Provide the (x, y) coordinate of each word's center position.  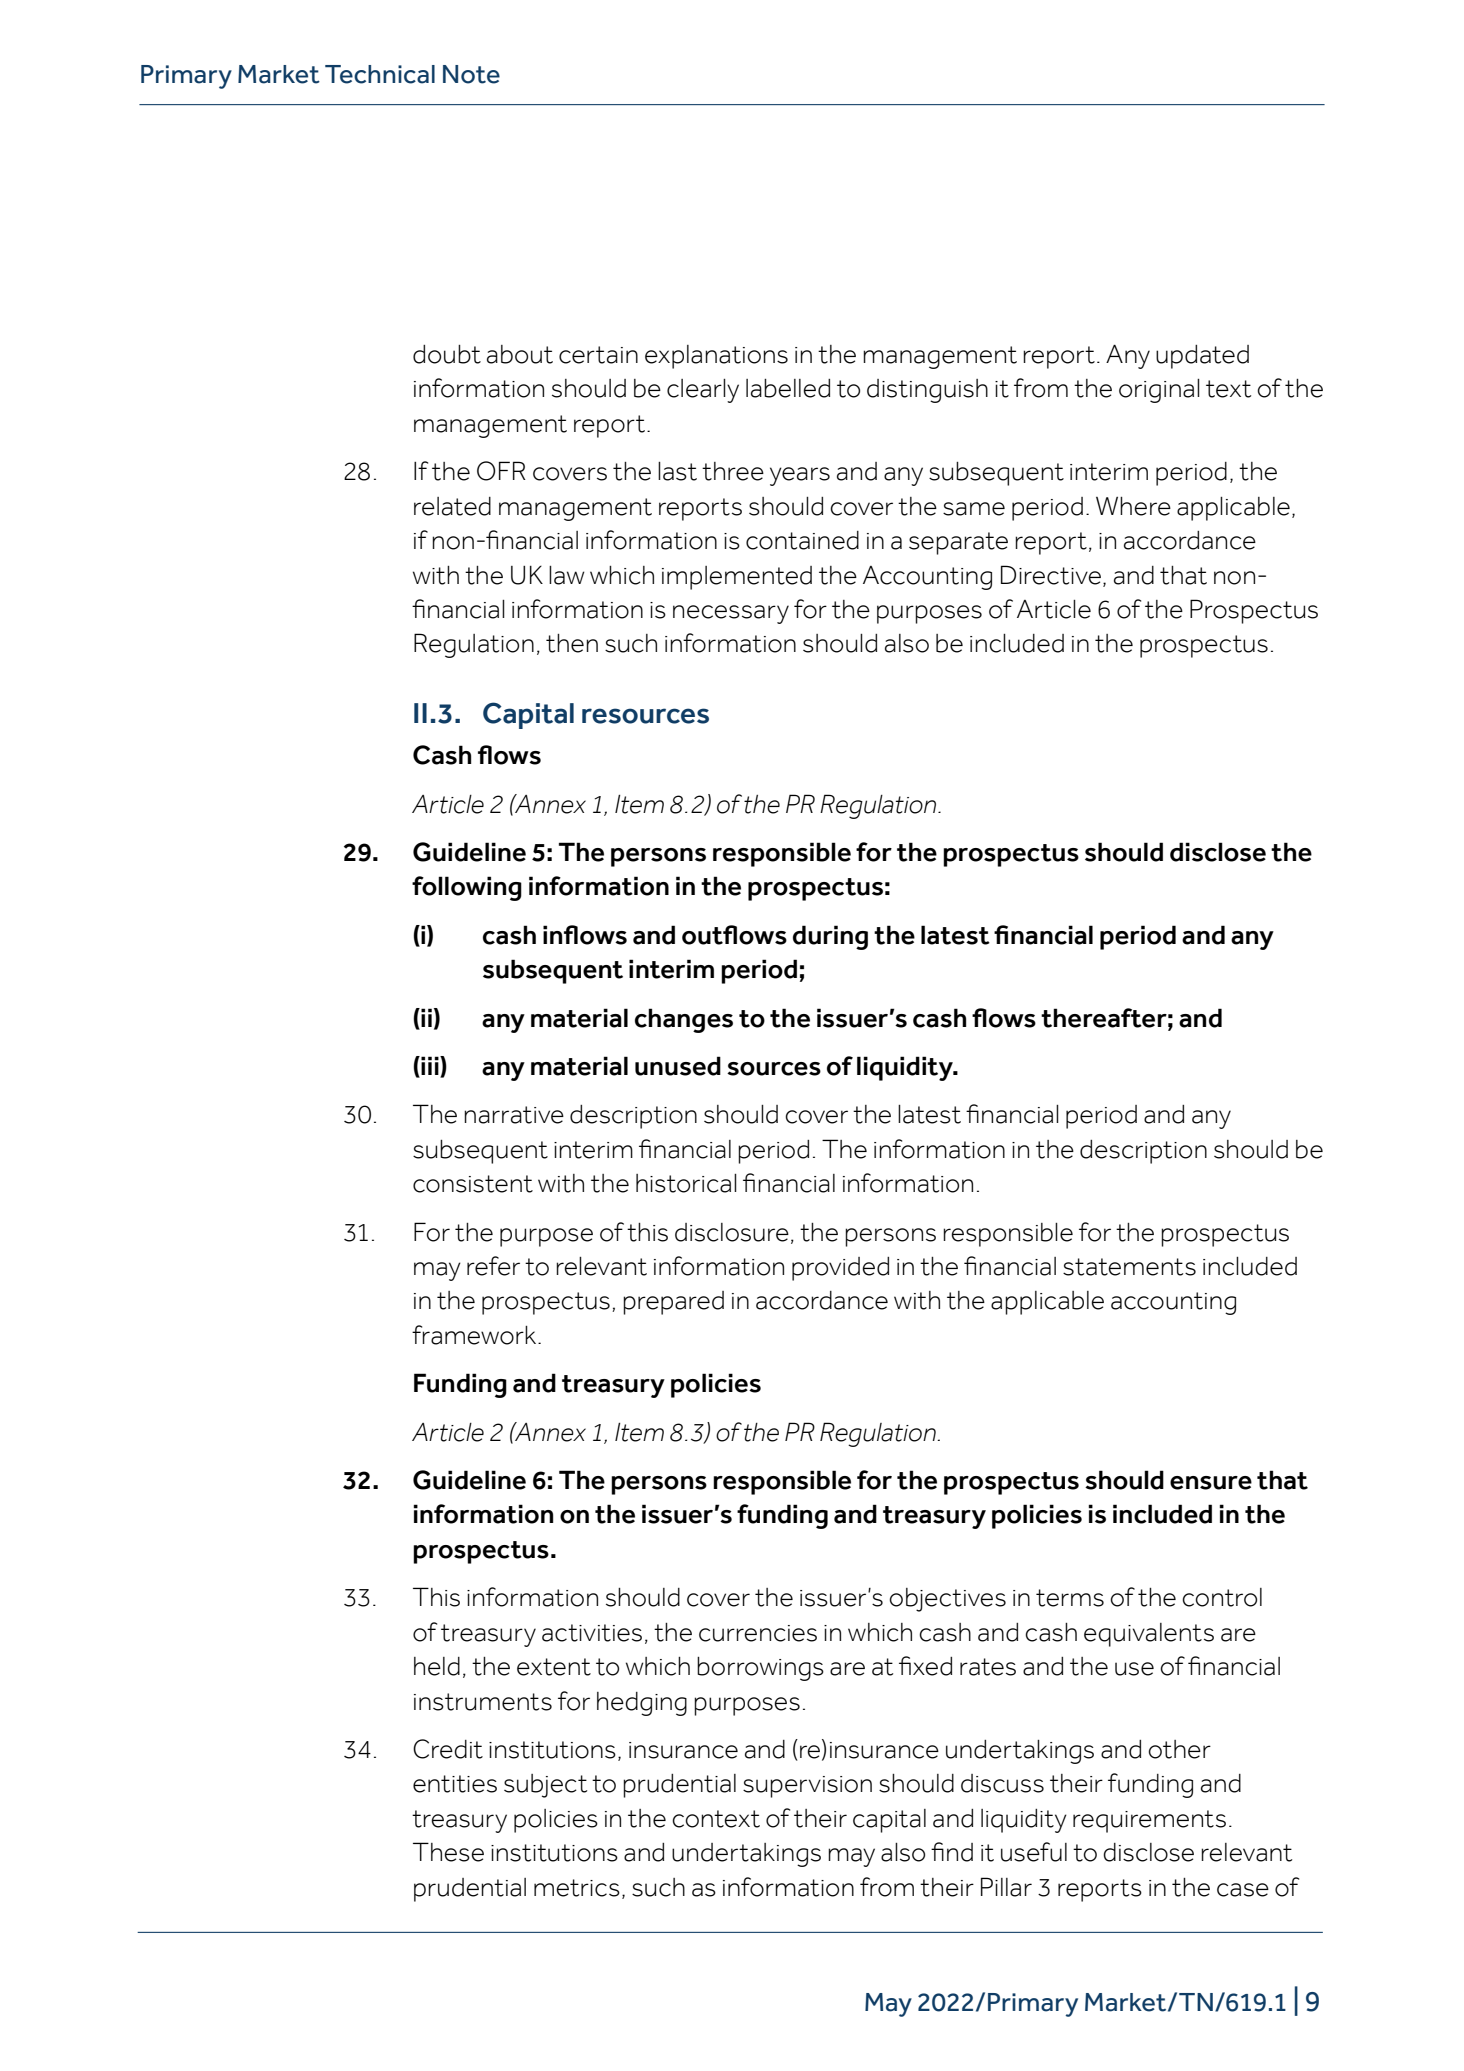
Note (471, 74)
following (467, 888)
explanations (716, 357)
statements (1129, 1267)
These (448, 1852)
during (830, 937)
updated (1202, 357)
